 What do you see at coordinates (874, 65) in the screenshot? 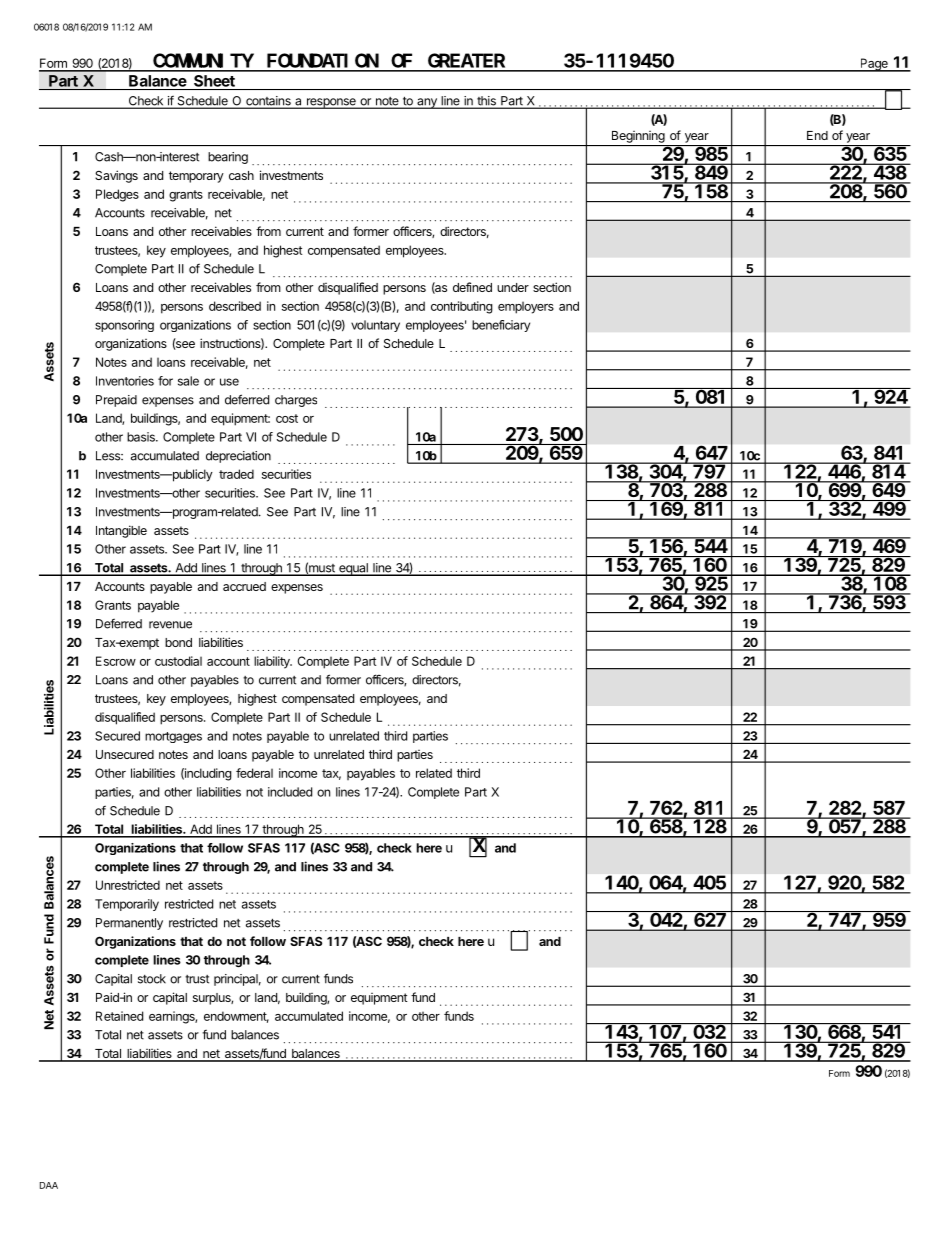
I see `Page` at bounding box center [874, 65].
